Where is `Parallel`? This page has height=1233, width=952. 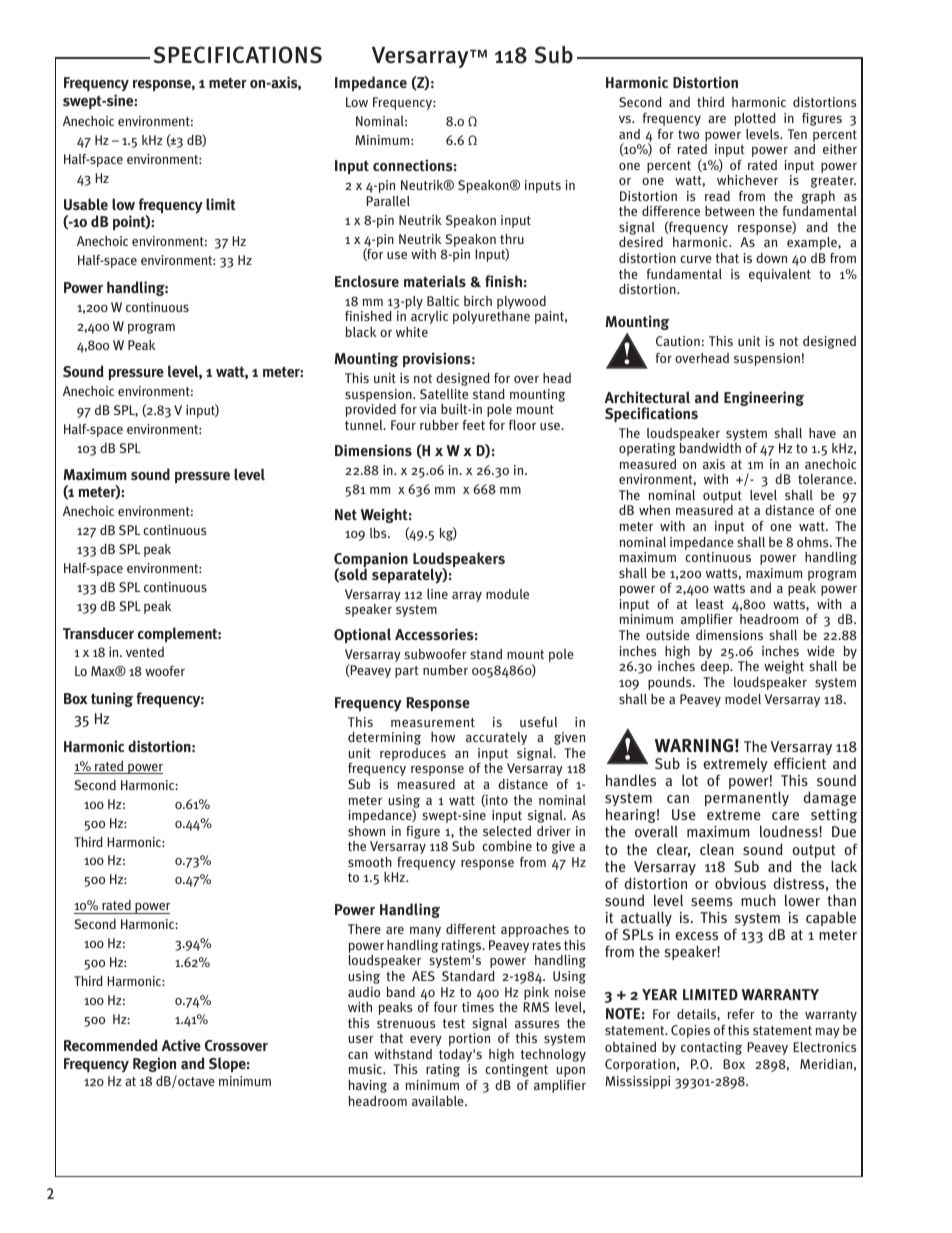
Parallel is located at coordinates (388, 201).
